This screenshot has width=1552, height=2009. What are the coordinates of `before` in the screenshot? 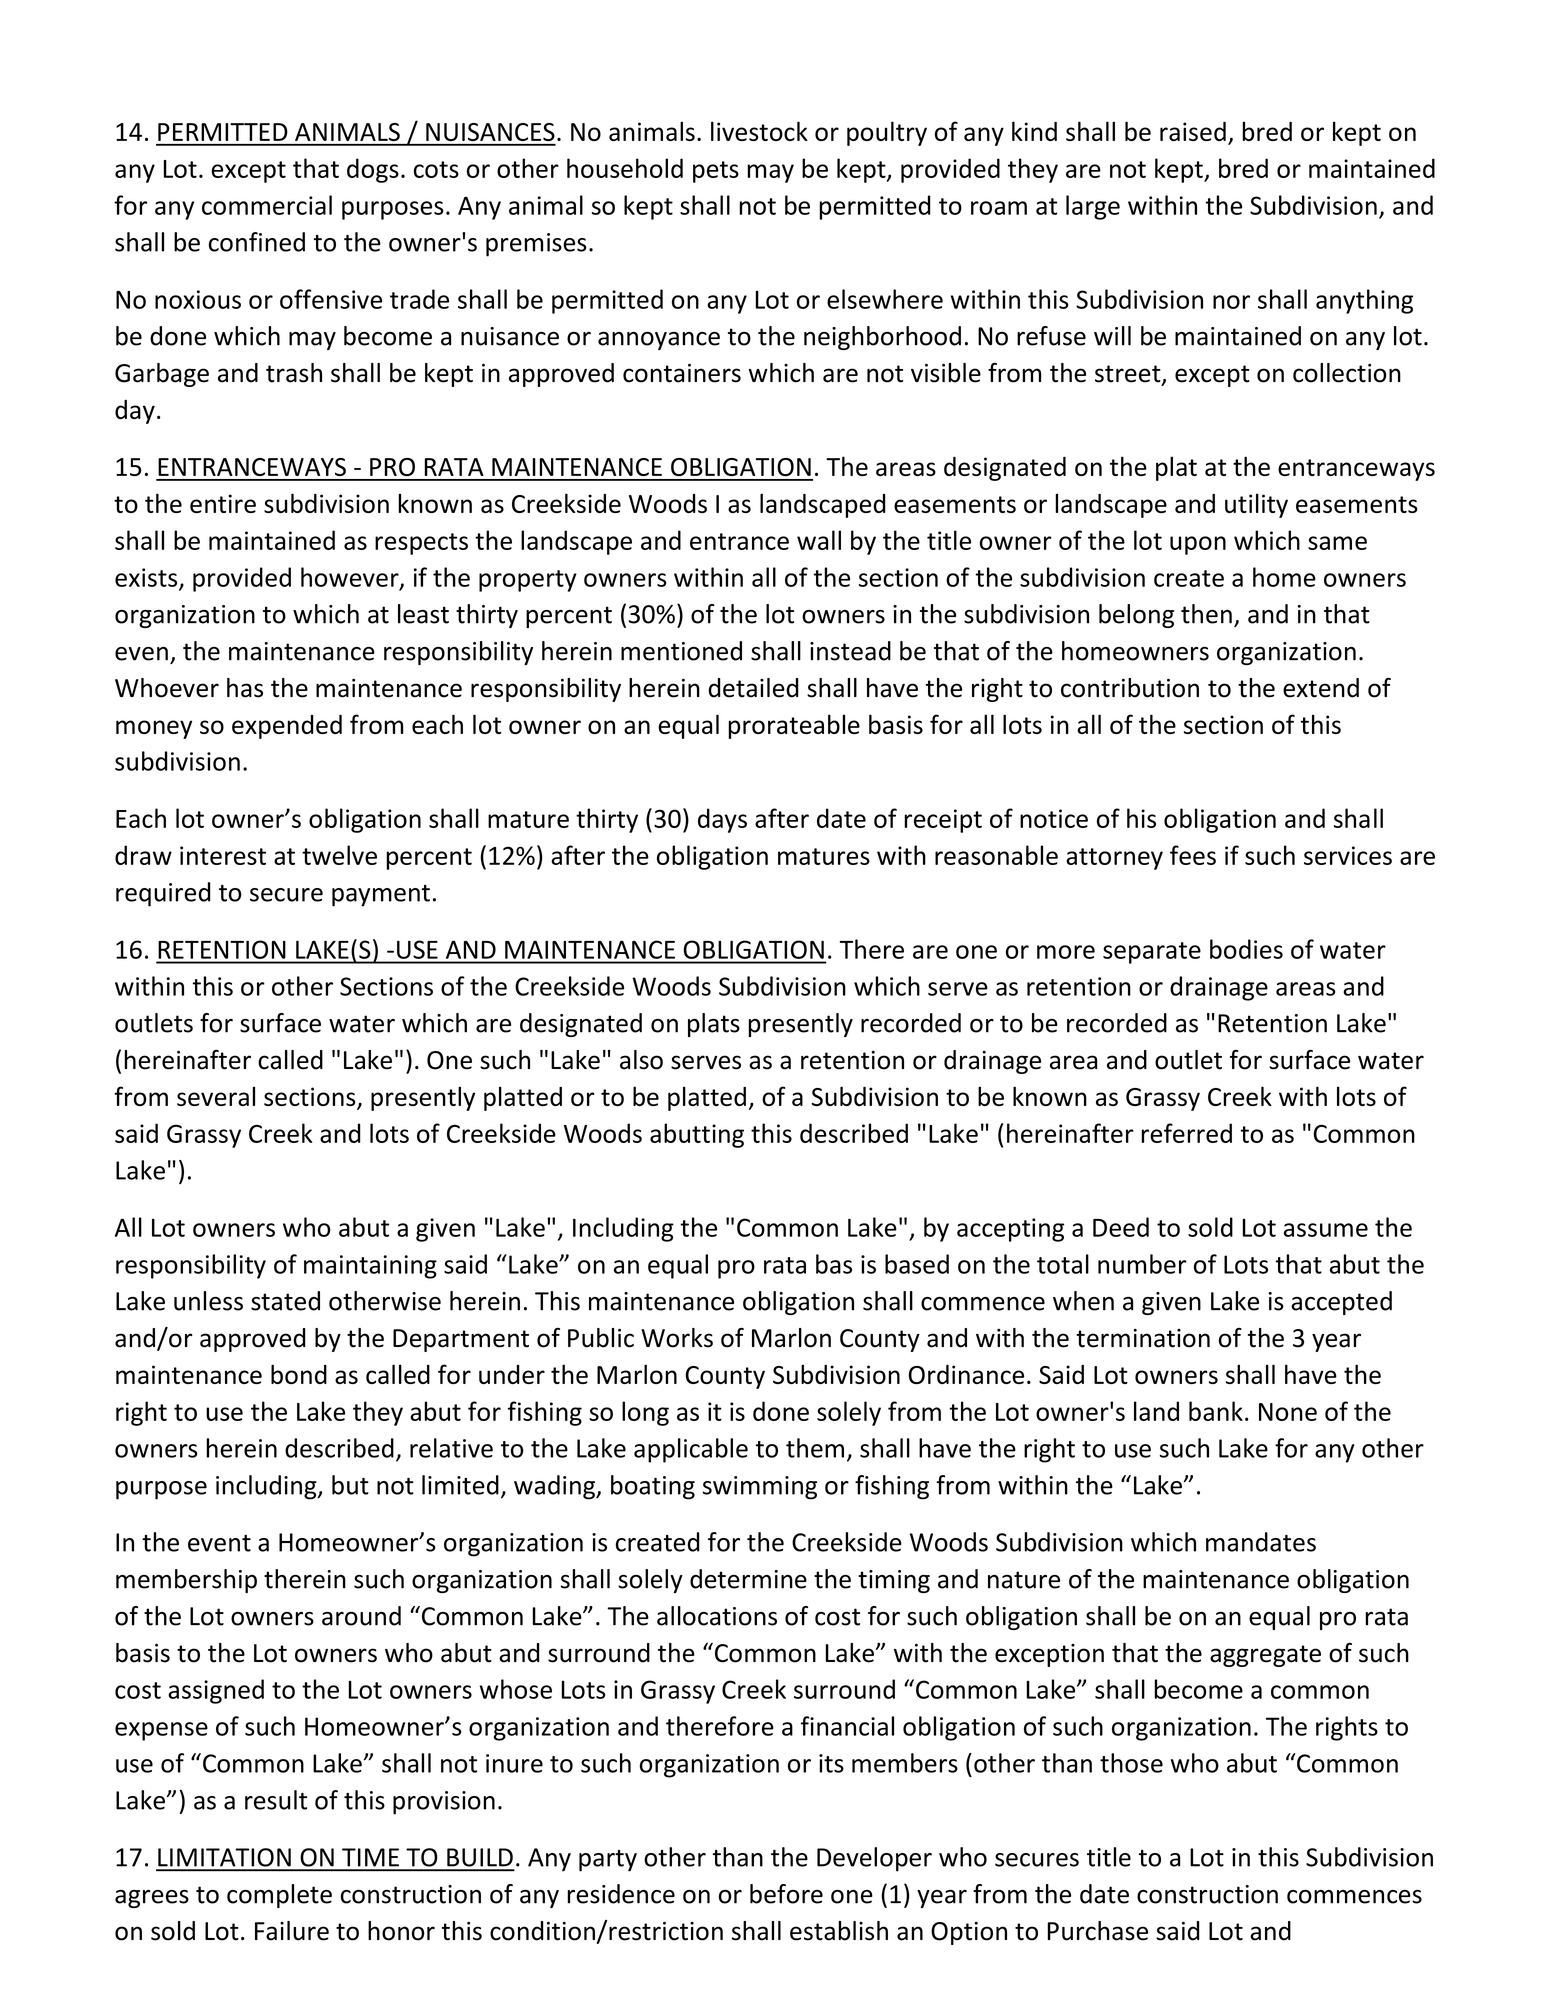 It's located at (786, 1894).
